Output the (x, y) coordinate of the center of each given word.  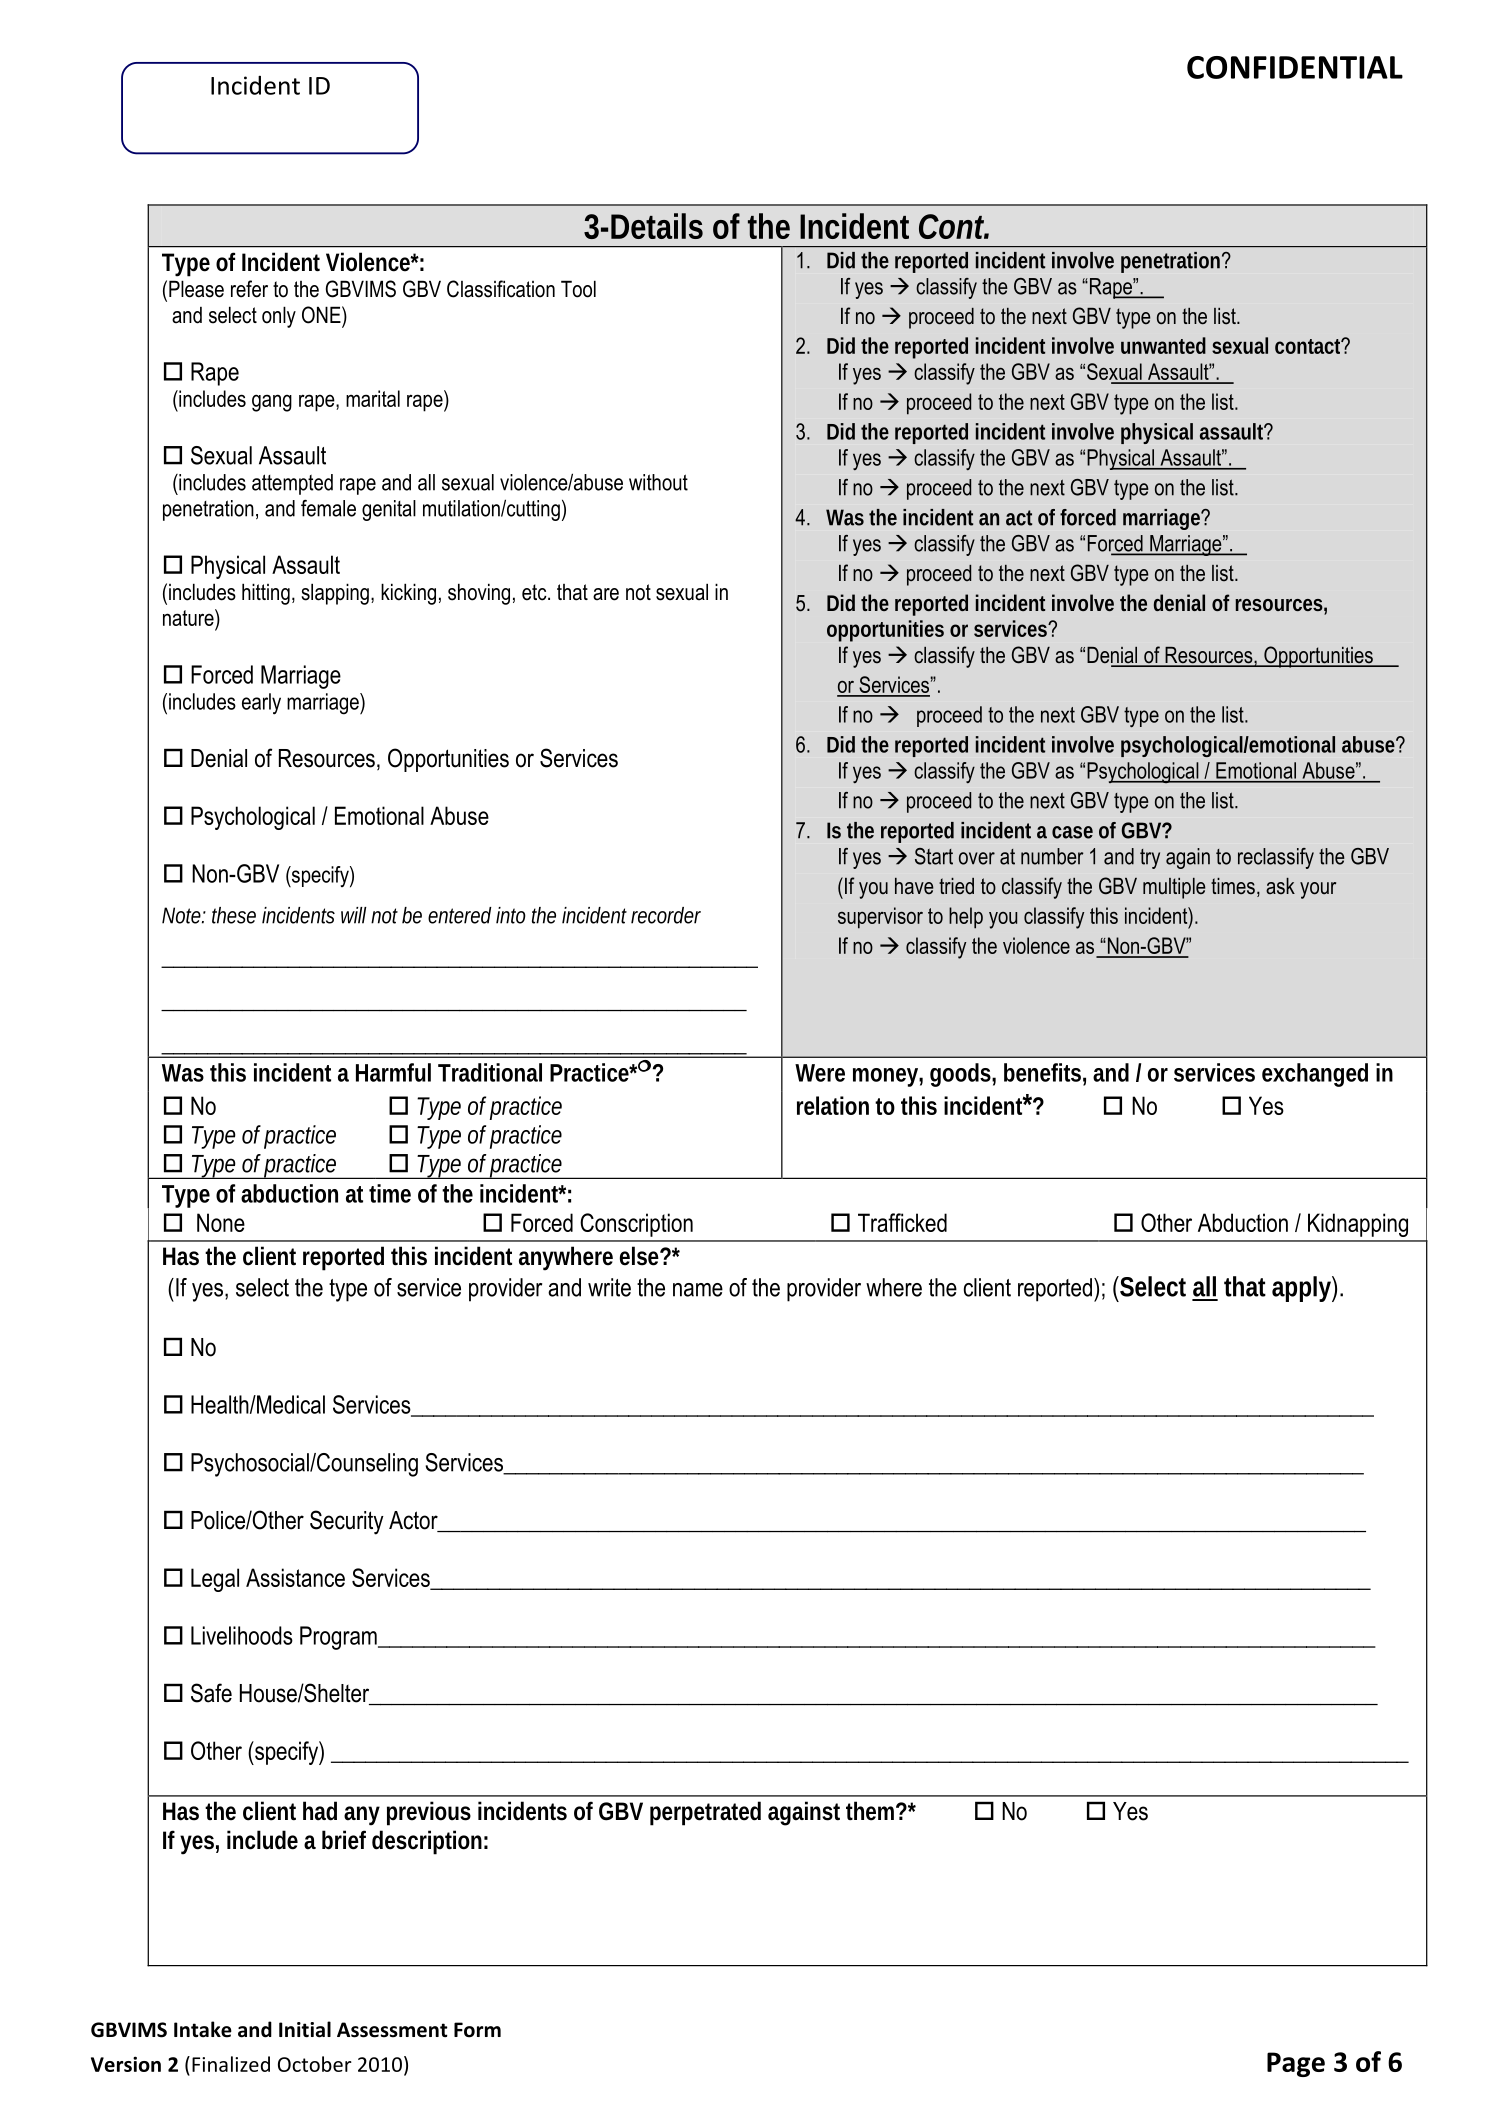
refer (249, 289)
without (658, 482)
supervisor (880, 918)
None (221, 1222)
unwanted (1163, 345)
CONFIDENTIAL (1295, 67)
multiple (1174, 888)
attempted (292, 484)
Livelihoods (242, 1635)
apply (1304, 1289)
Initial (305, 2029)
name (698, 1290)
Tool (578, 289)
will (354, 915)
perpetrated (705, 1813)
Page (1296, 2064)
